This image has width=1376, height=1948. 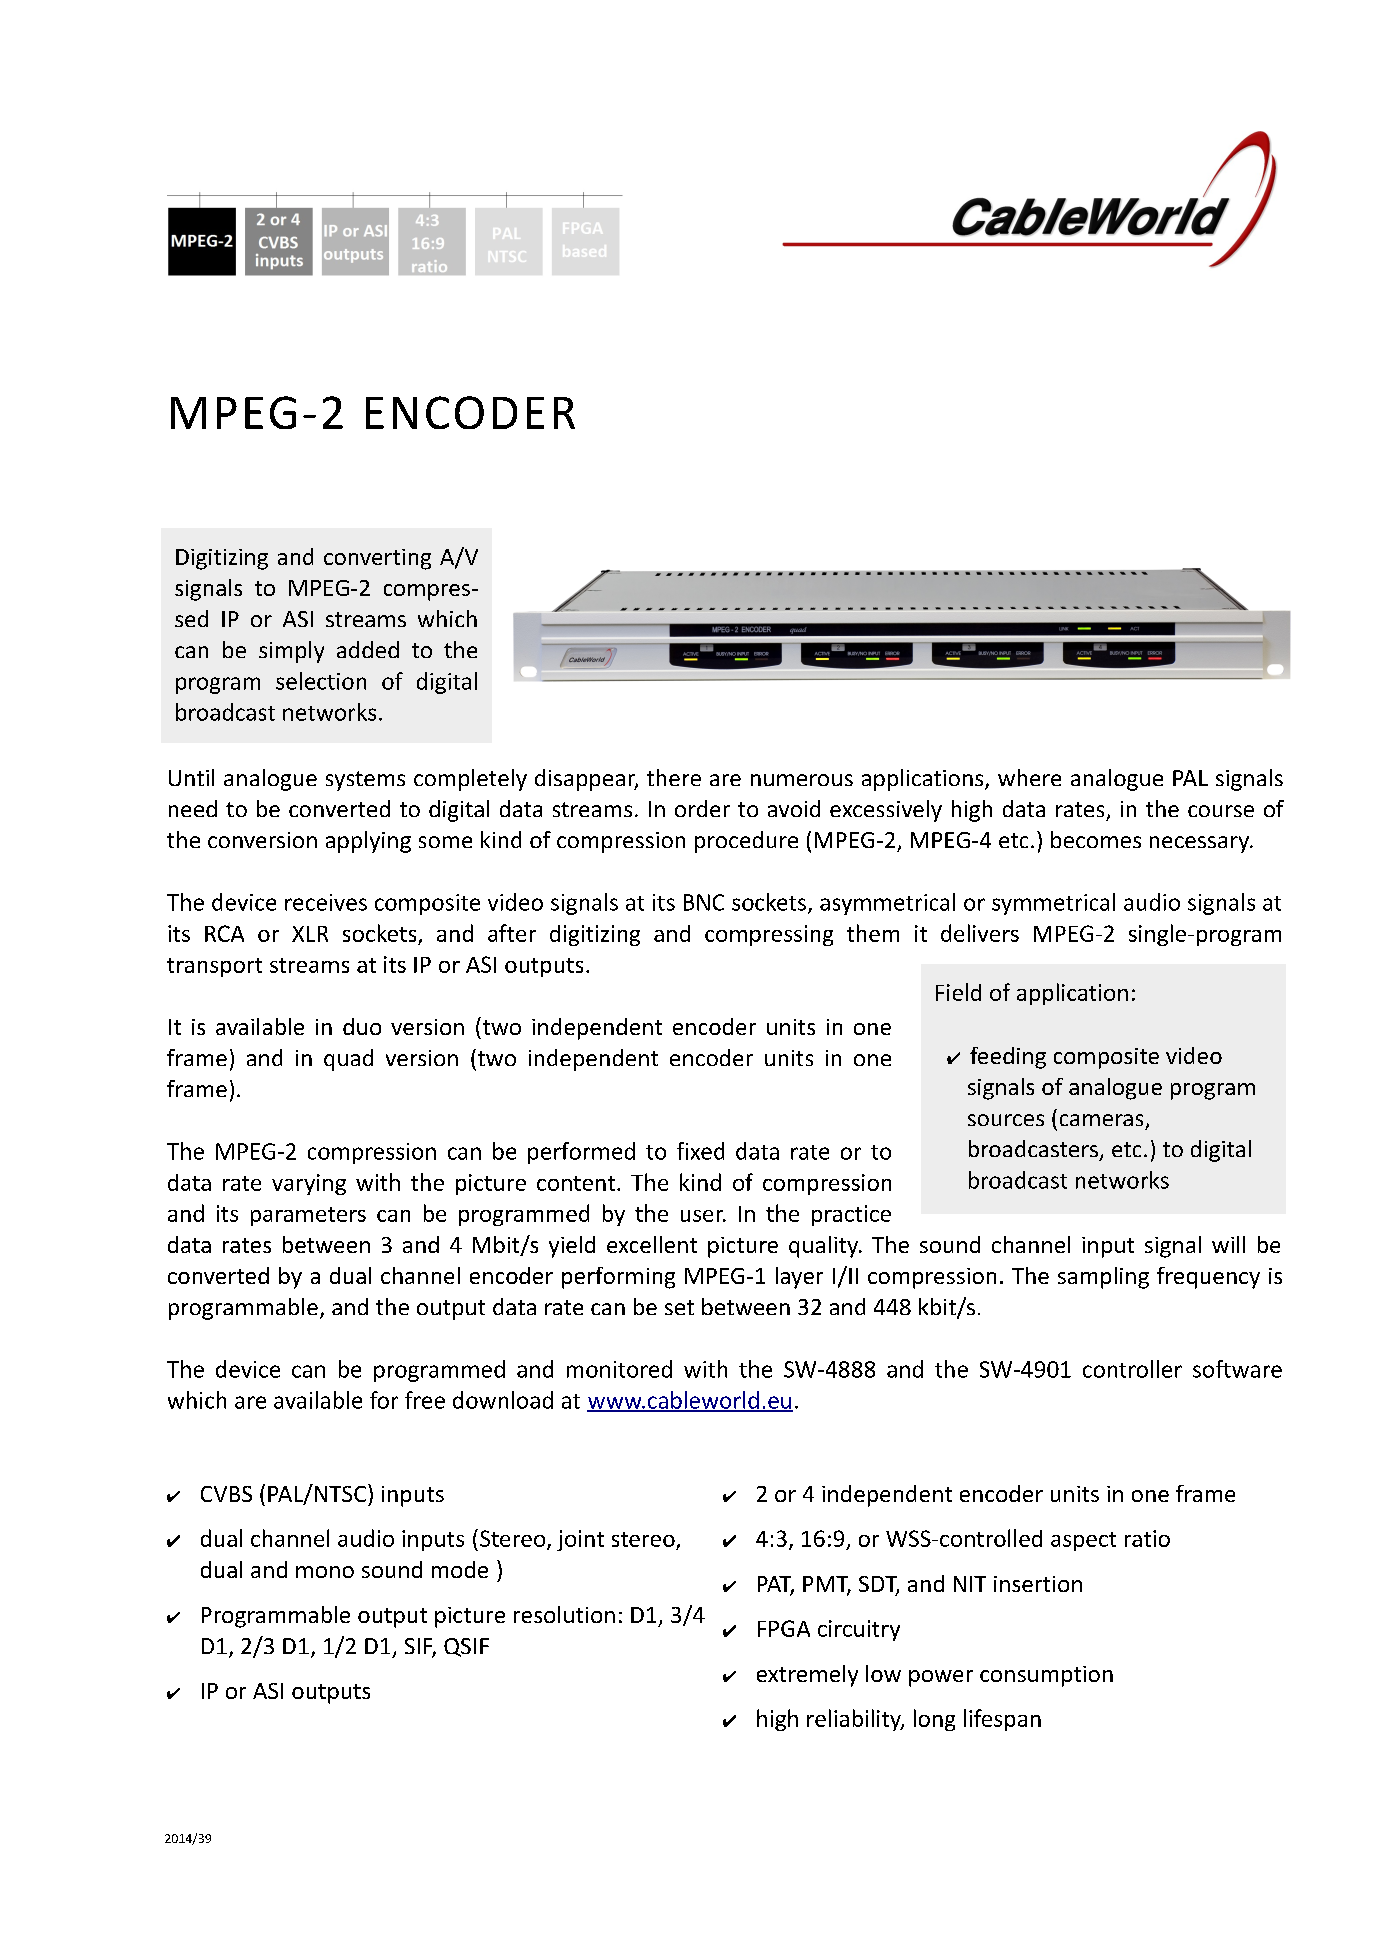 I want to click on mono, so click(x=325, y=1572).
